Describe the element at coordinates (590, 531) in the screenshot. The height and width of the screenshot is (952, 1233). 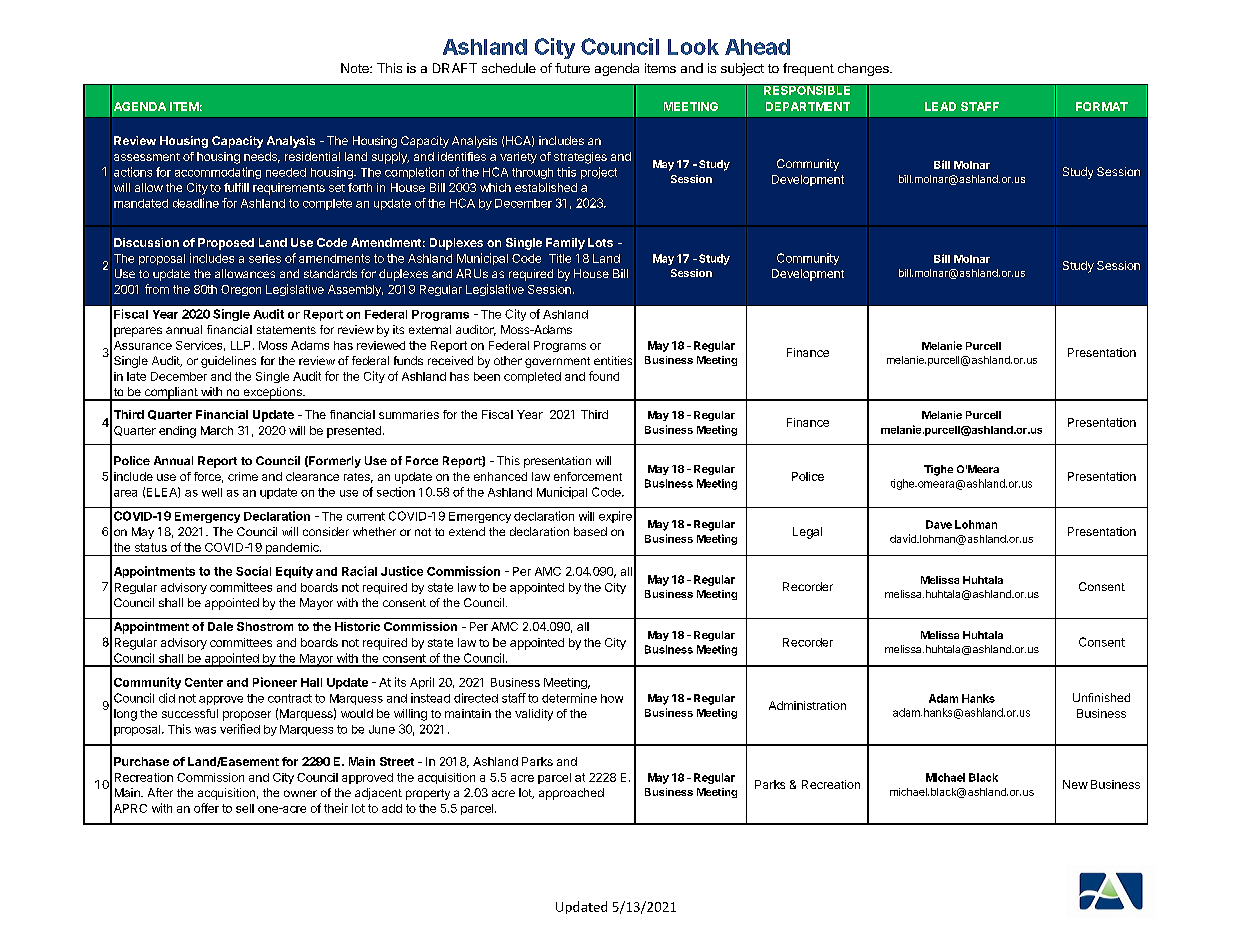
I see `based` at that location.
